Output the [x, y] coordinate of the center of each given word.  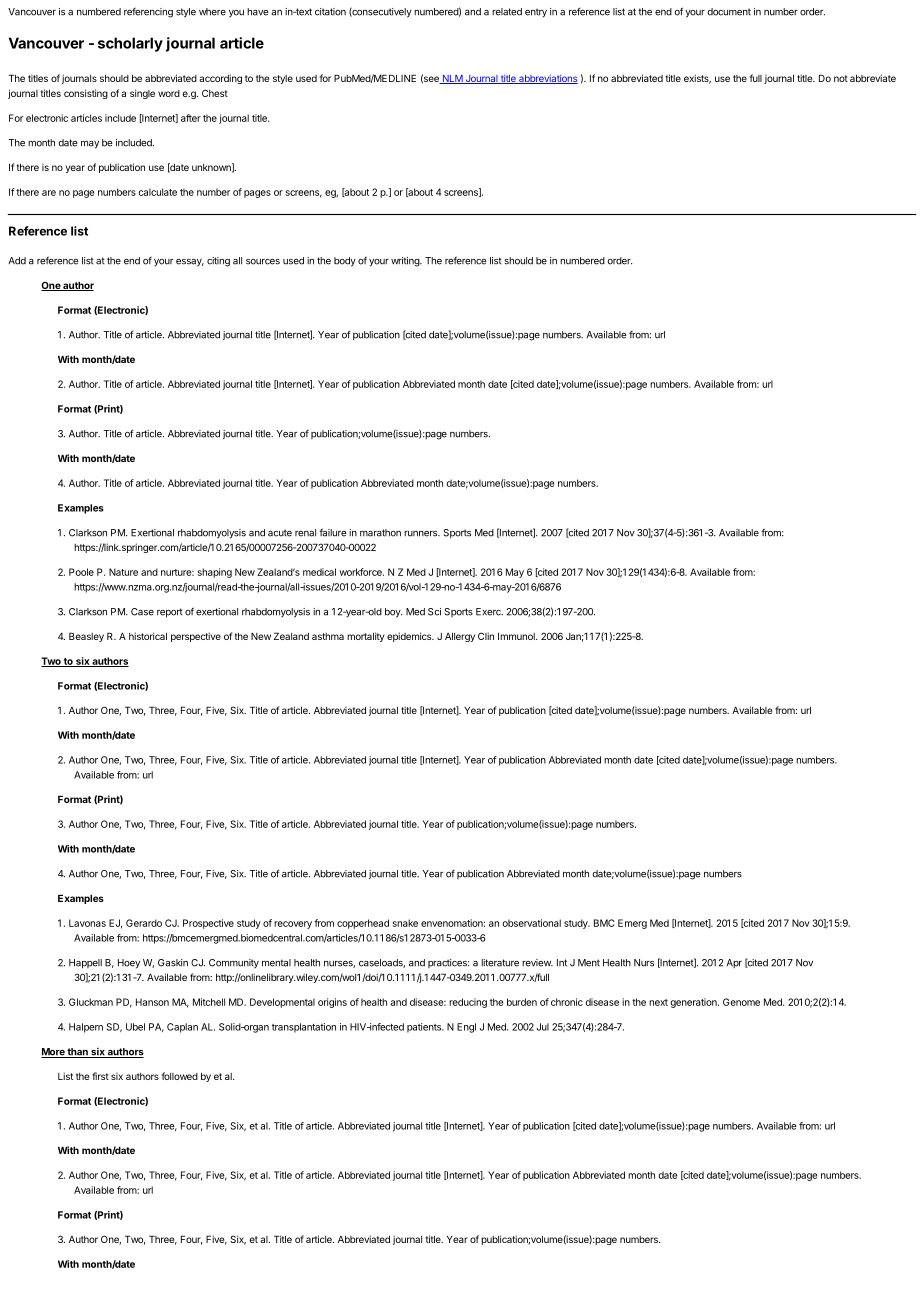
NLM [452, 79]
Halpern [86, 1028]
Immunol [517, 636]
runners [422, 534]
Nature [123, 572]
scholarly [130, 44]
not [841, 78]
